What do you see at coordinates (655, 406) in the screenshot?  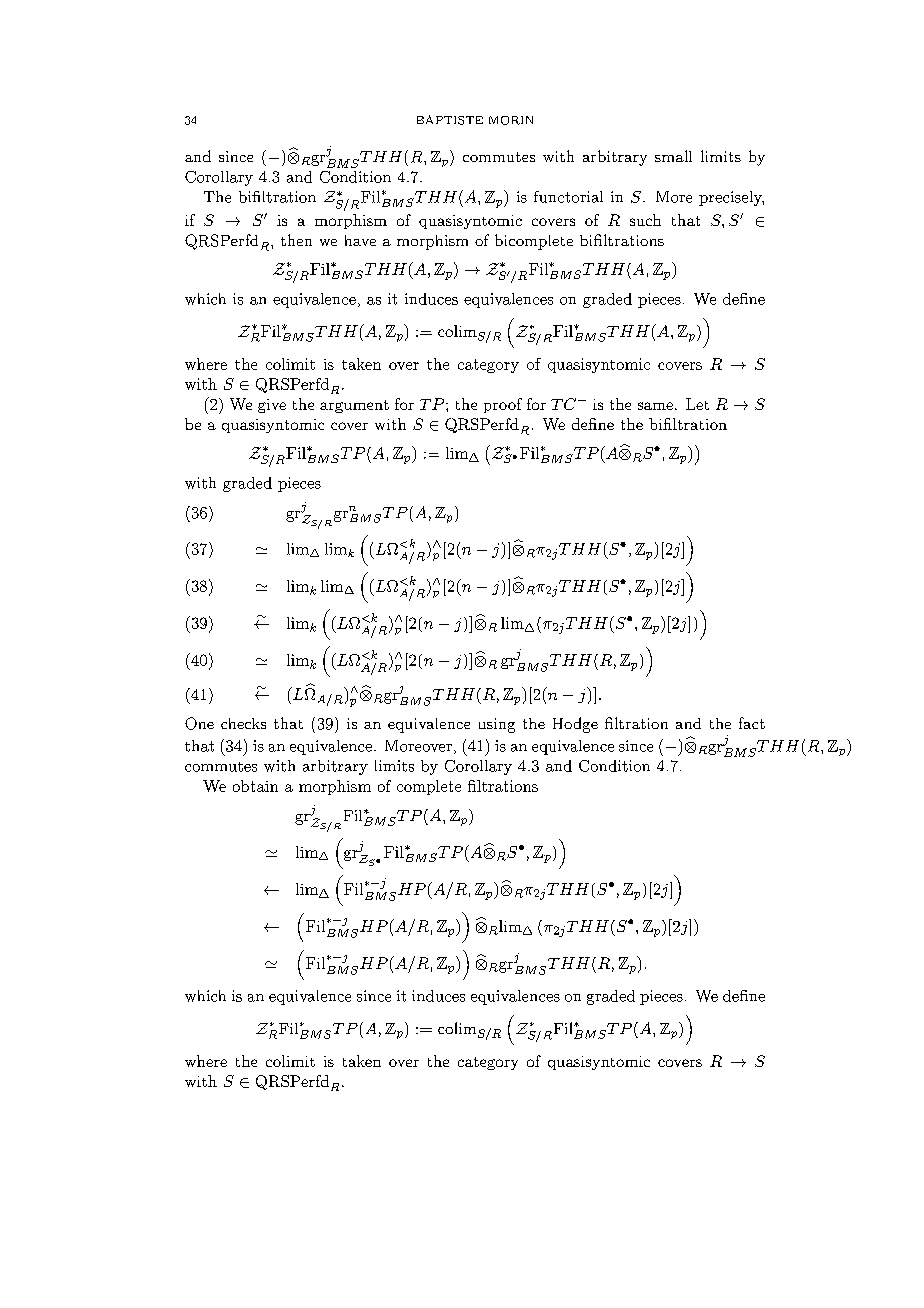 I see `same` at bounding box center [655, 406].
